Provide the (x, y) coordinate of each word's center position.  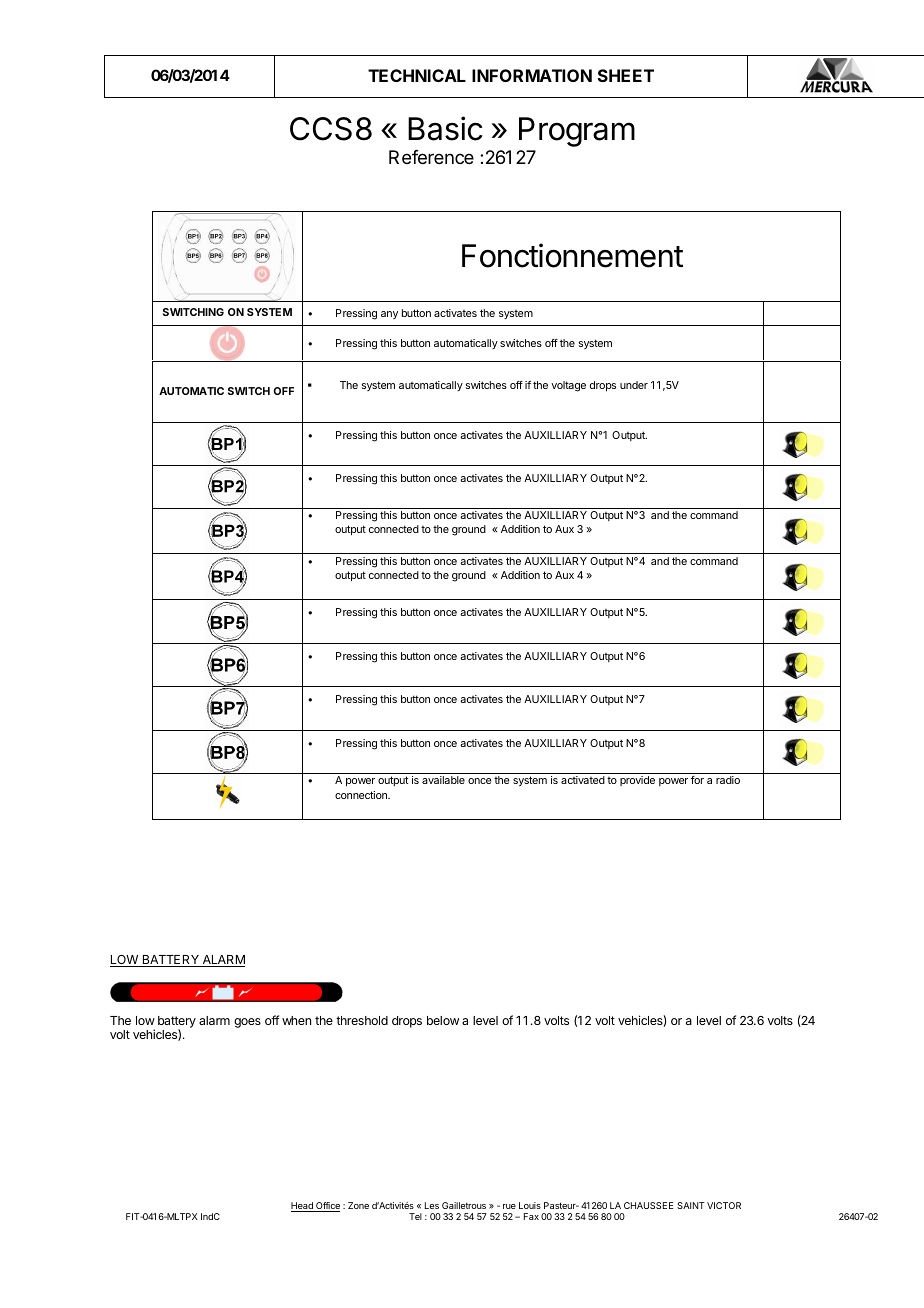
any (389, 315)
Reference (431, 157)
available (443, 780)
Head (303, 1207)
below (443, 1020)
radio (728, 780)
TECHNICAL (417, 75)
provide (637, 781)
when (296, 1020)
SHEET (626, 75)
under (634, 385)
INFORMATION (532, 75)
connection (362, 795)
